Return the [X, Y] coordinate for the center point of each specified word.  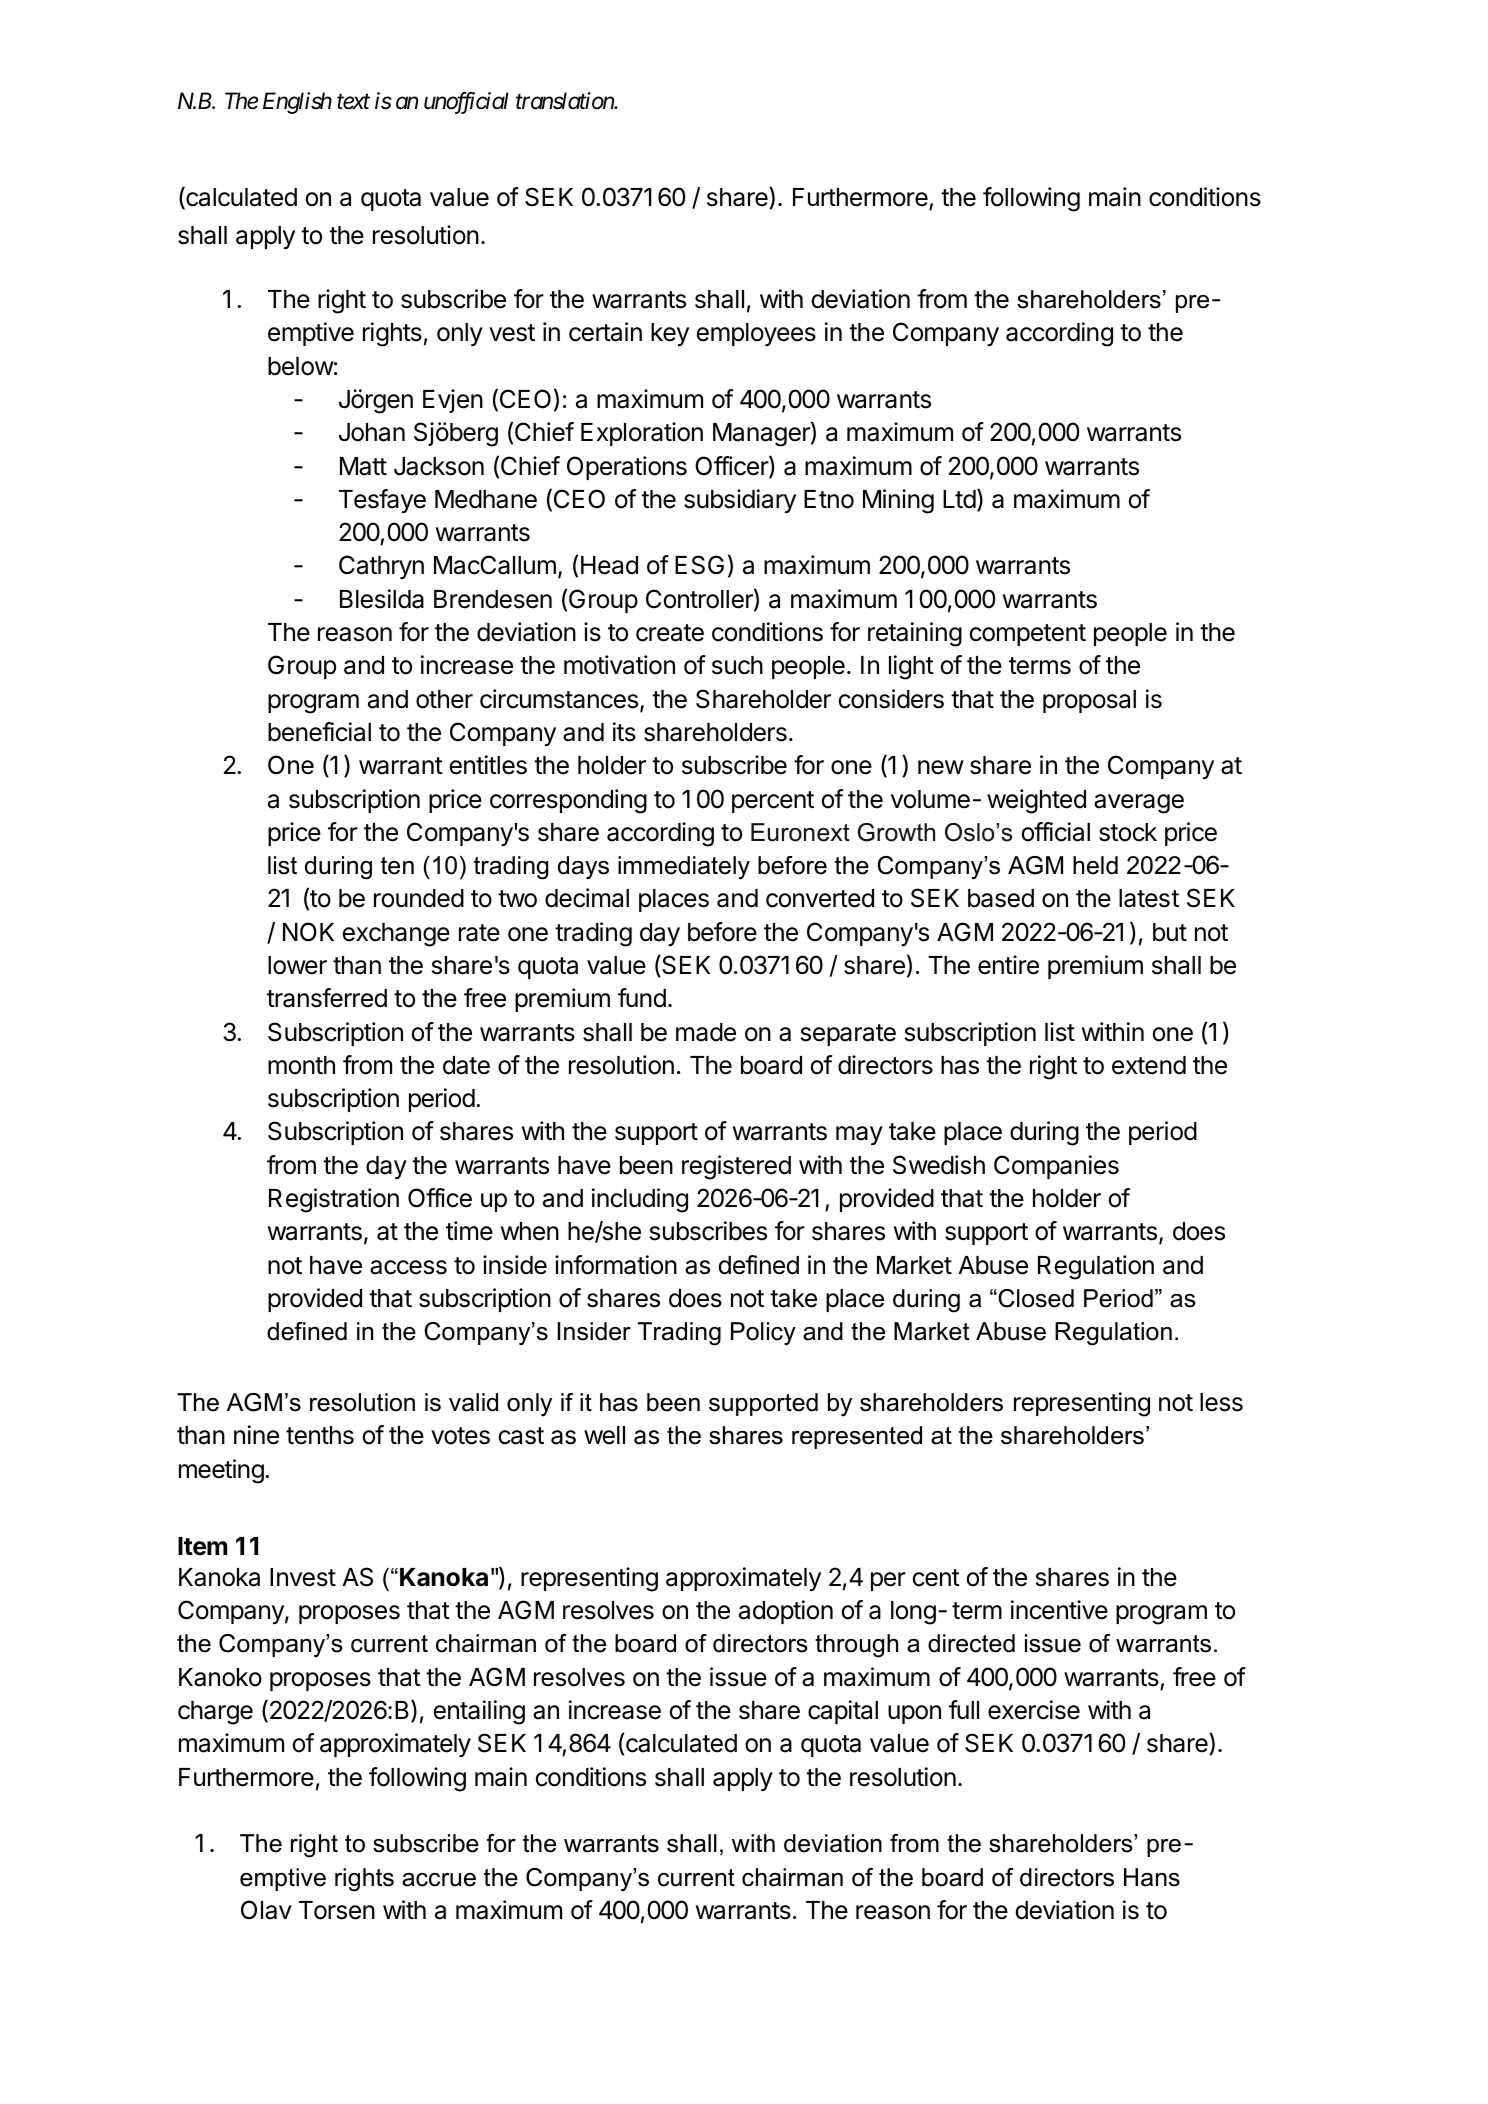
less [1221, 1402]
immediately [684, 868]
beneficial [319, 732]
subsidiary [740, 501]
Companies [1056, 1167]
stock [1128, 832]
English [297, 103]
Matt [363, 466]
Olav [266, 1910]
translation [565, 101]
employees [756, 334]
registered [736, 1167]
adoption [786, 1612]
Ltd [959, 499]
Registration [334, 1200]
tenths [320, 1435]
